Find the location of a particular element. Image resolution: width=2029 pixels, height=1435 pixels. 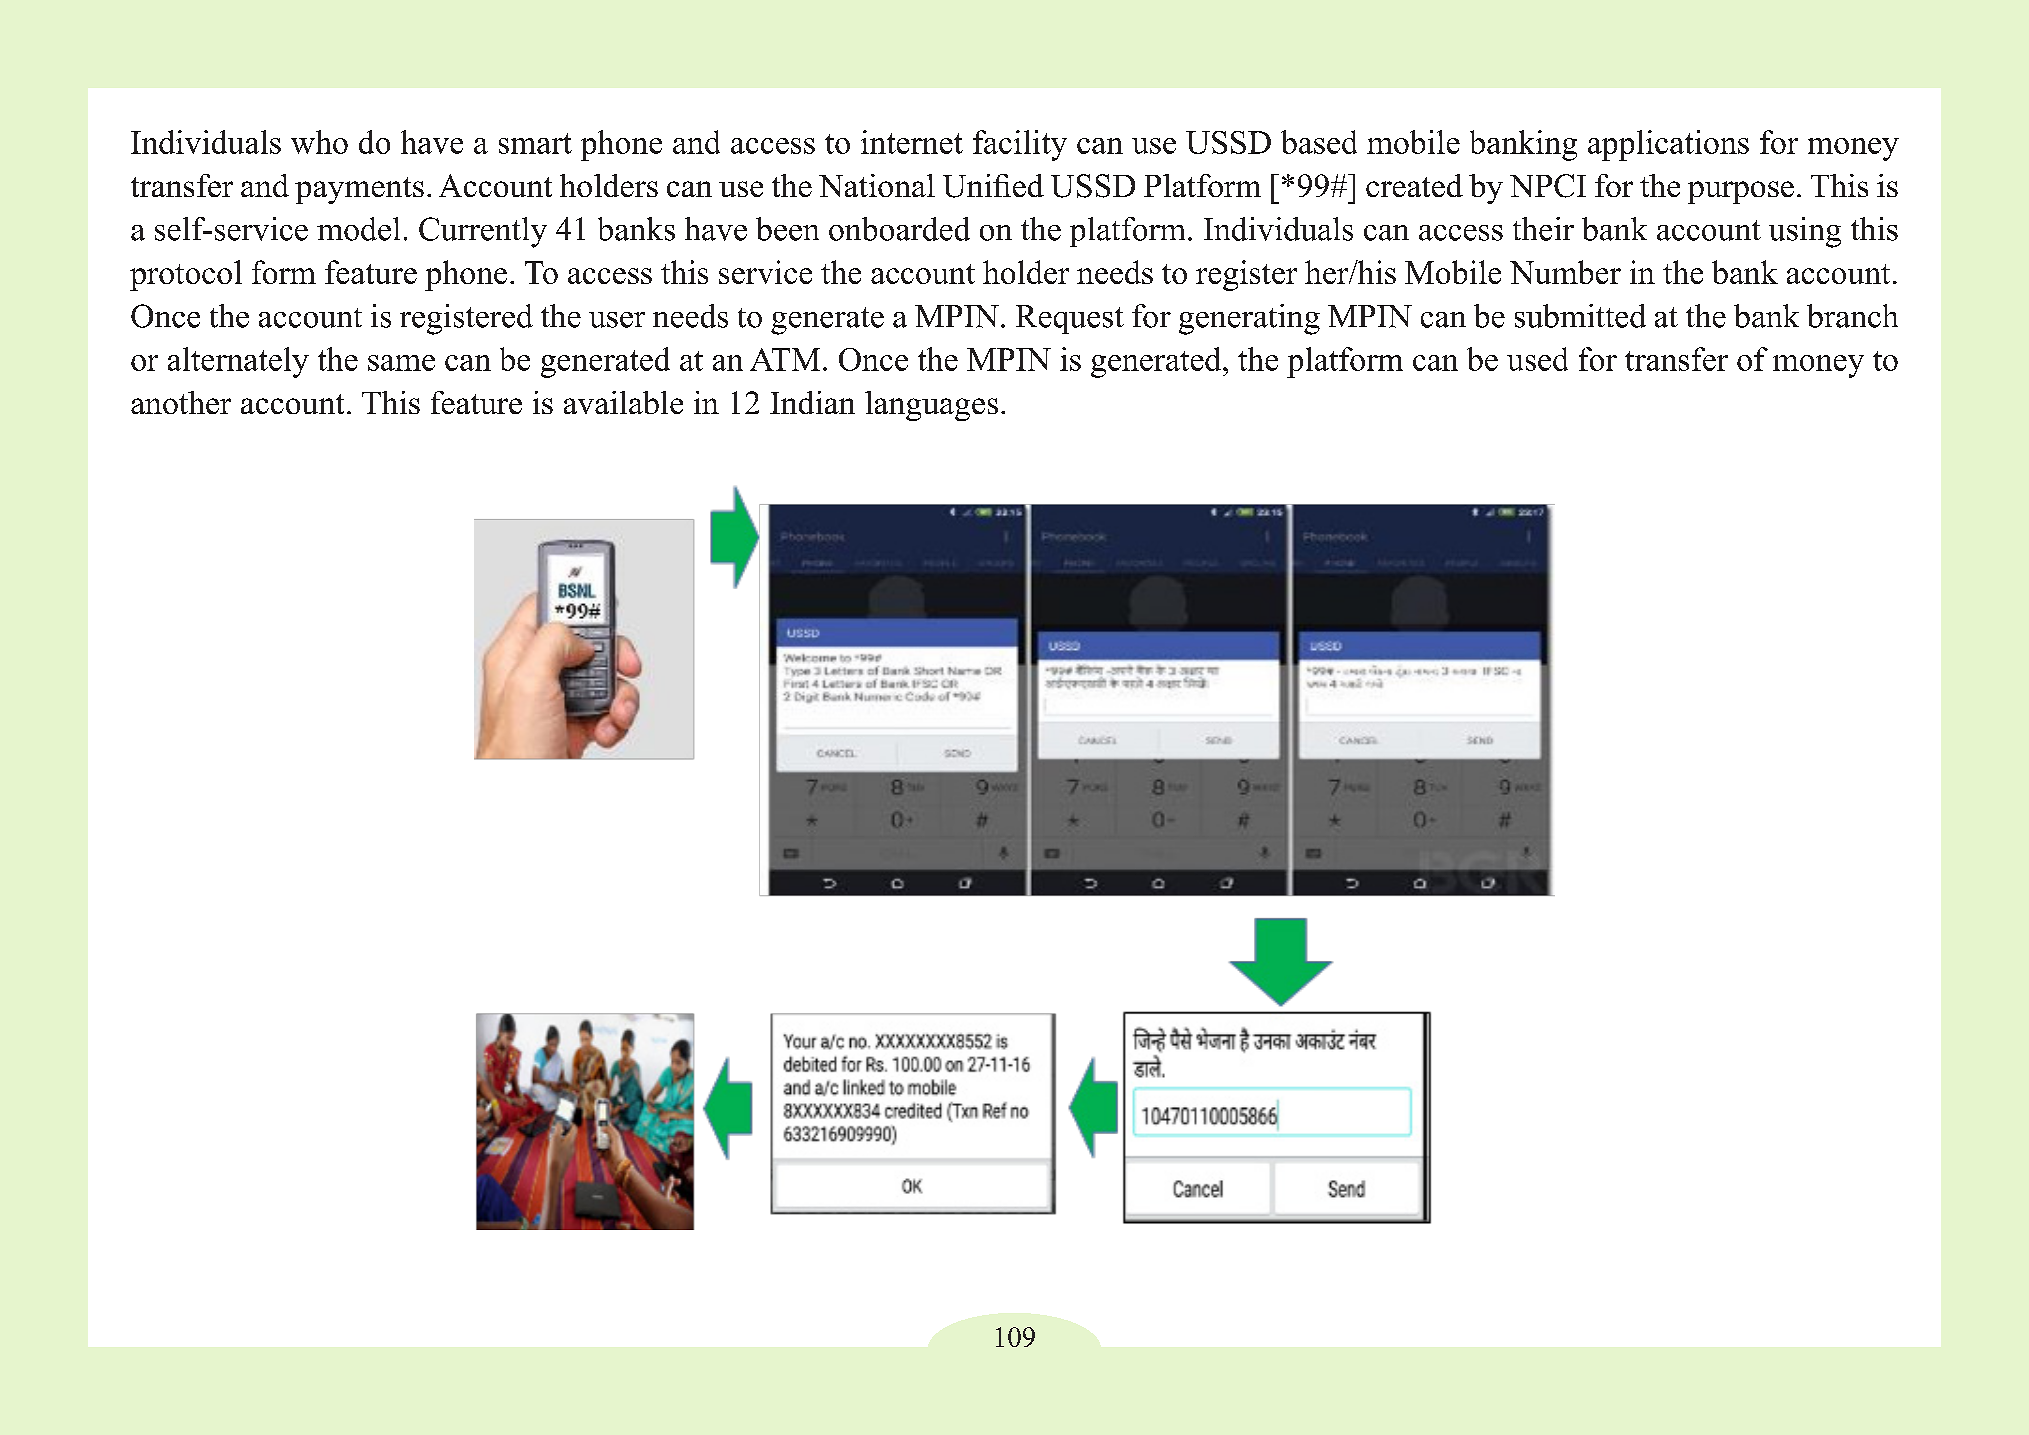

model is located at coordinates (358, 229).
